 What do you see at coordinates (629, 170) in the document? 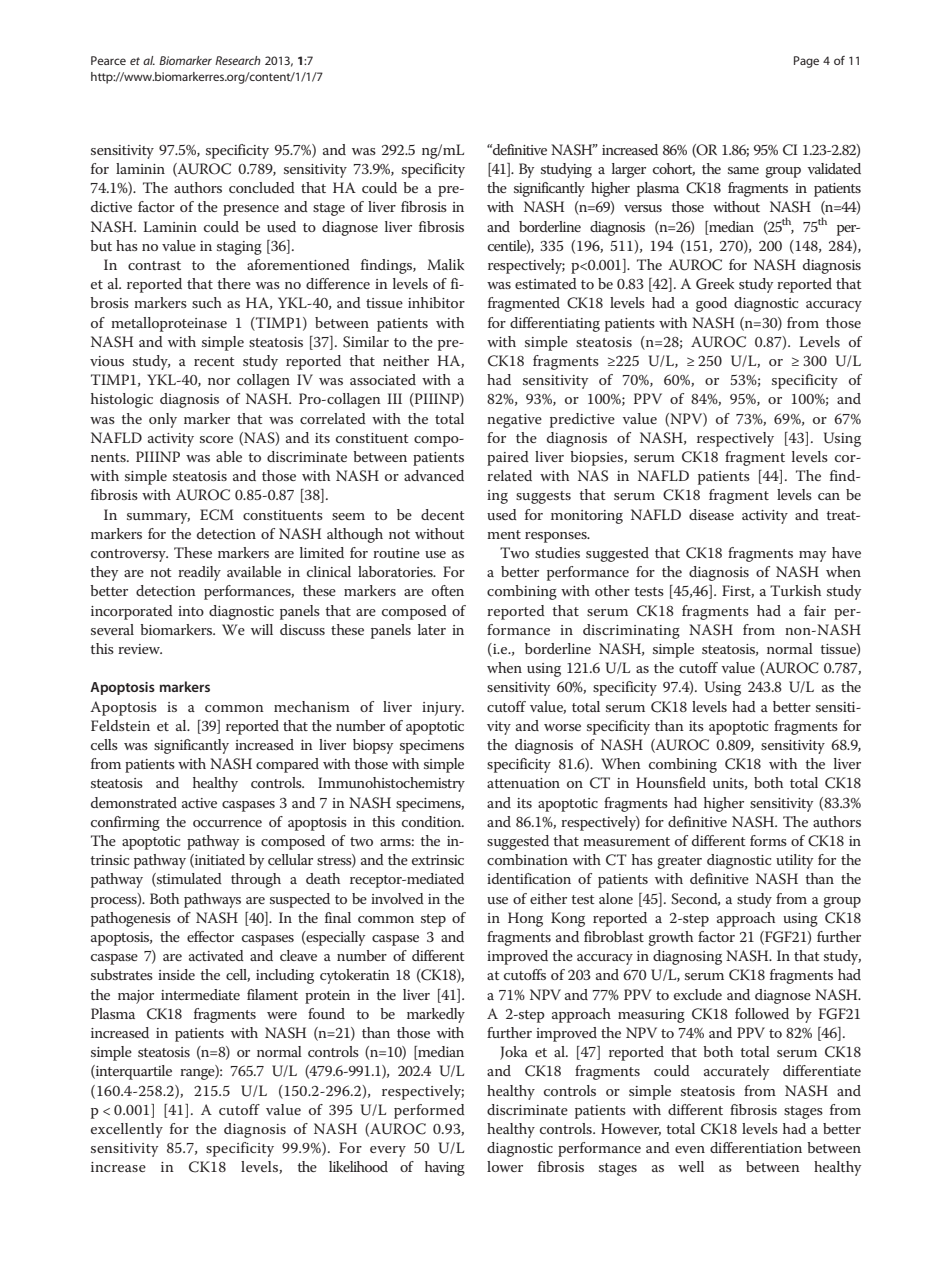
I see `larger` at bounding box center [629, 170].
